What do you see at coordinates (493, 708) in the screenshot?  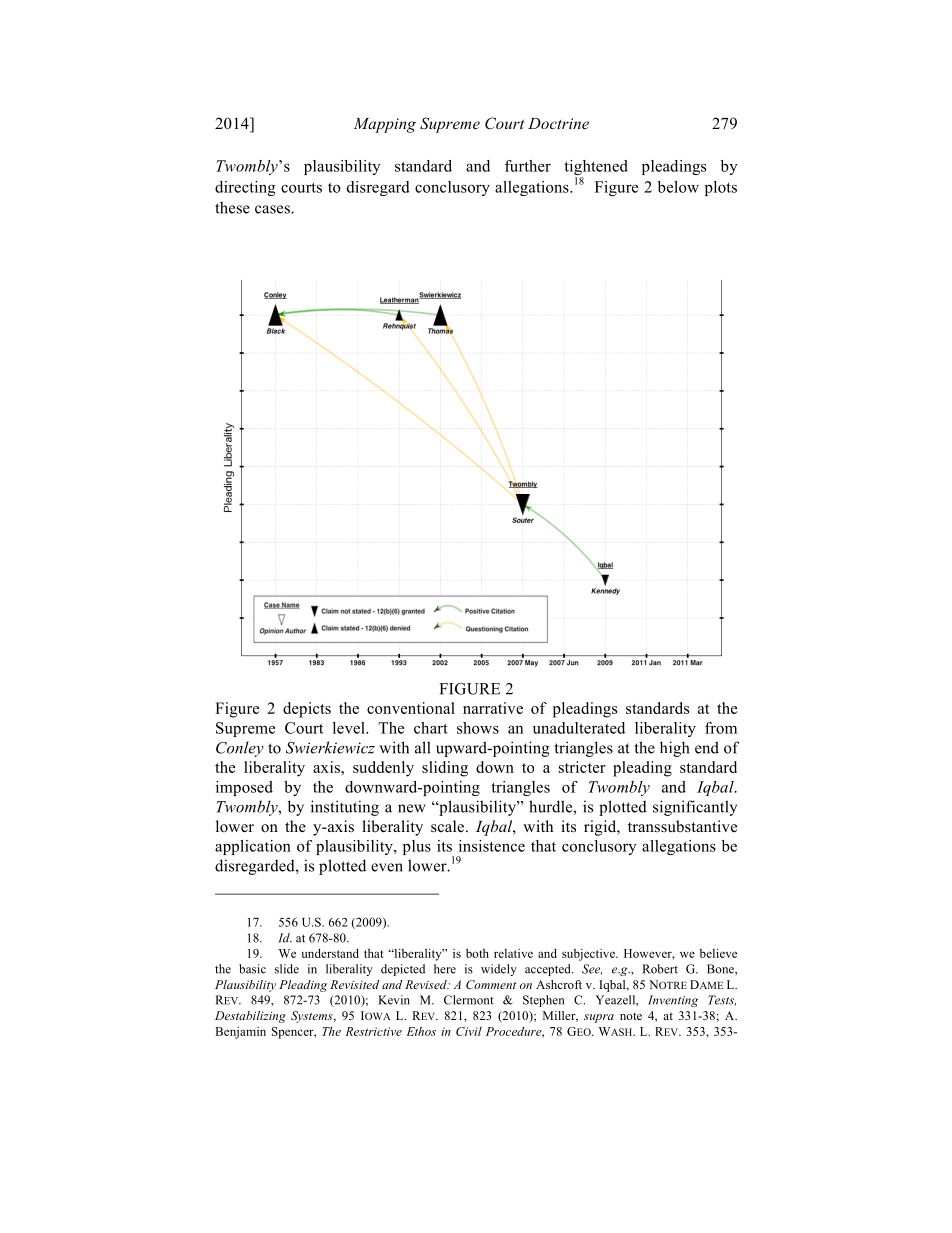 I see `narrative` at bounding box center [493, 708].
